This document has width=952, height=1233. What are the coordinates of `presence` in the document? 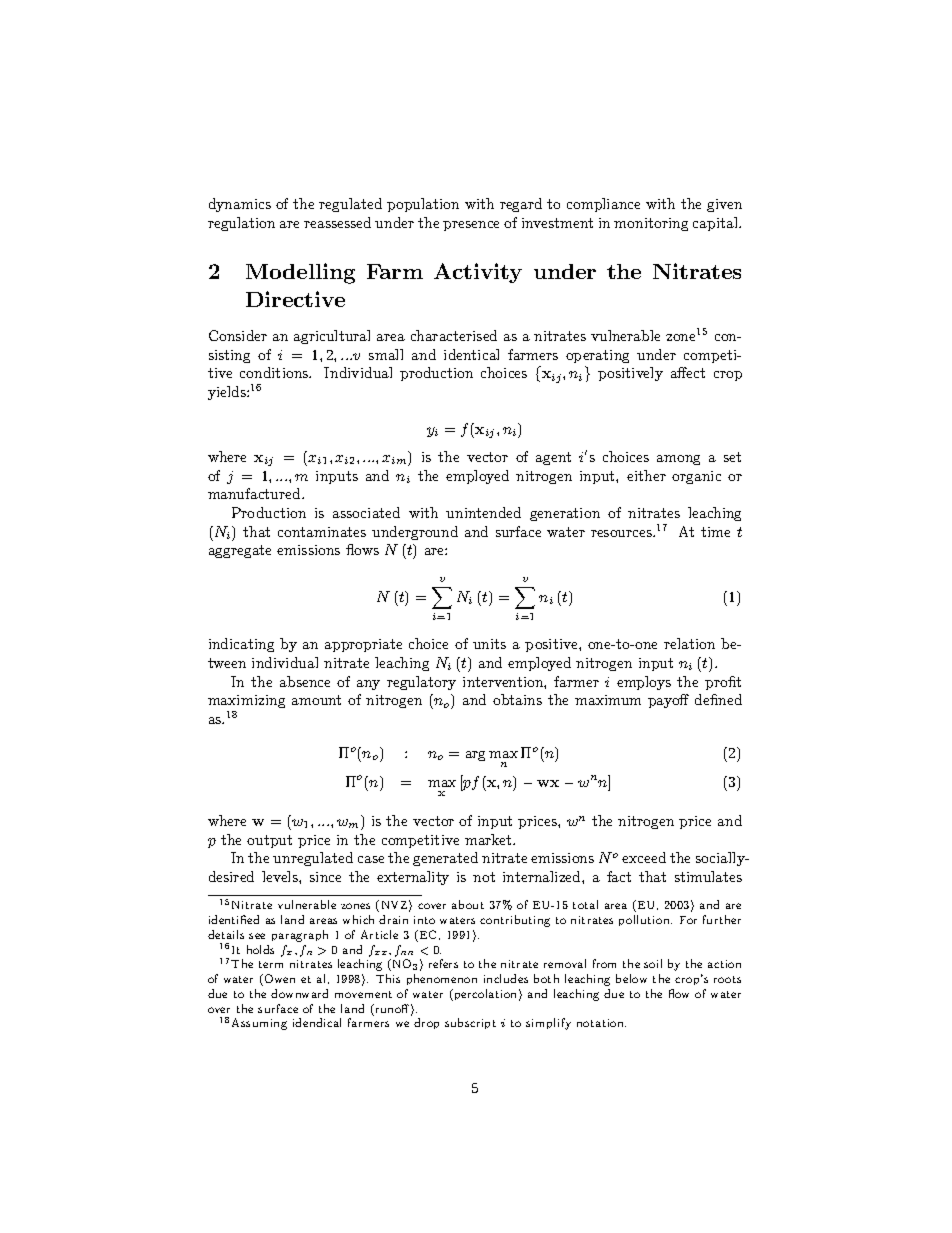 It's located at (471, 226).
